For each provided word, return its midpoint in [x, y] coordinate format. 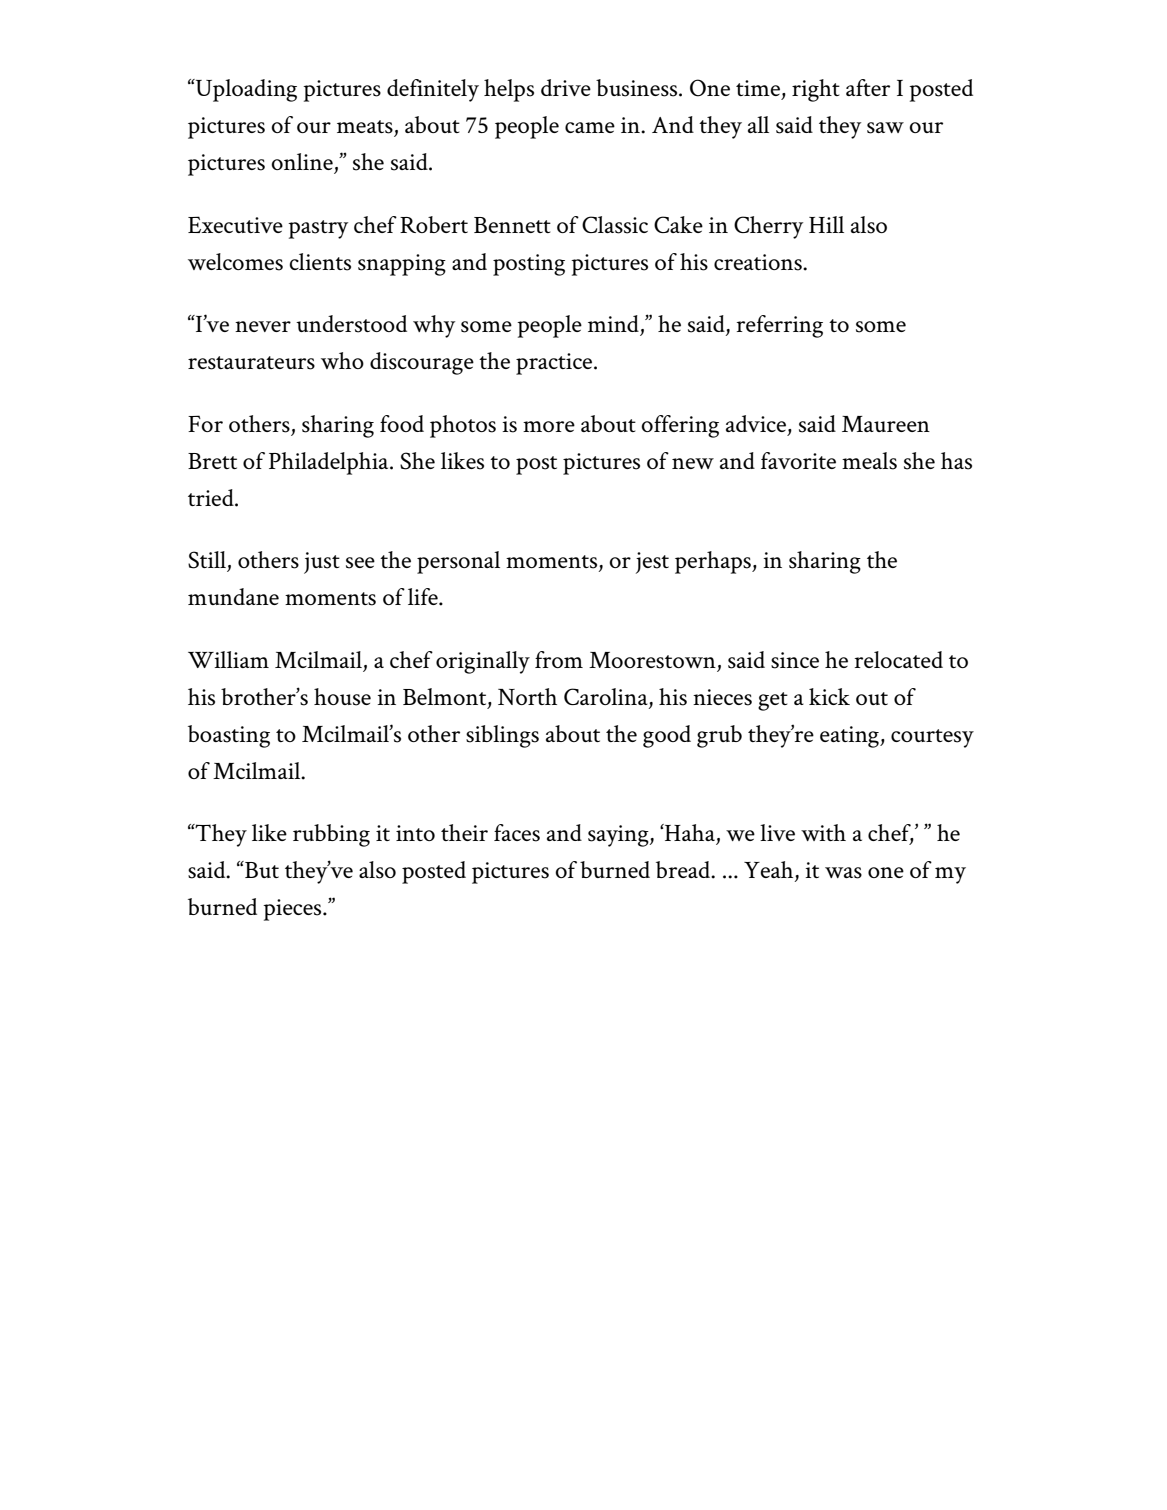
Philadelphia [330, 463]
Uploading [245, 90]
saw [885, 128]
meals [869, 461]
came [590, 127]
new [693, 463]
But [261, 869]
